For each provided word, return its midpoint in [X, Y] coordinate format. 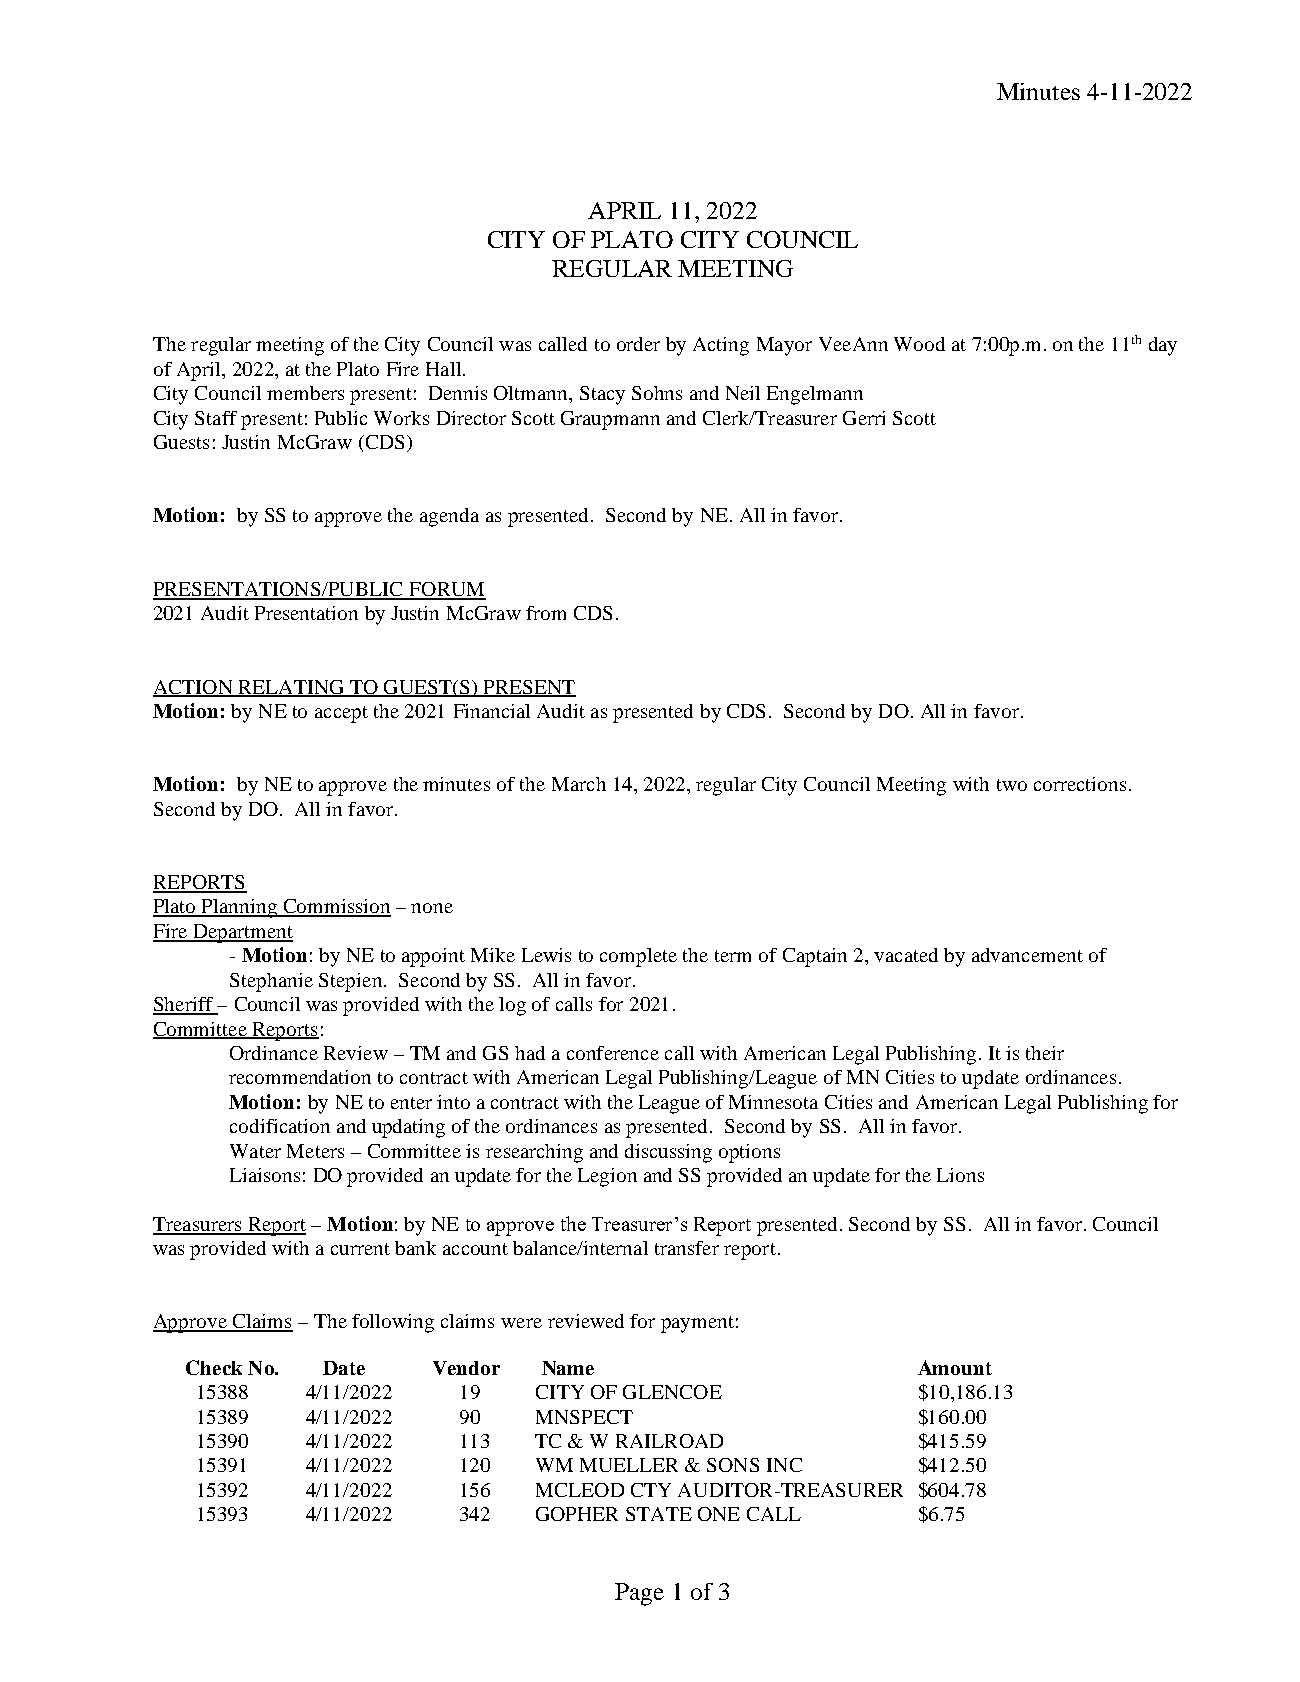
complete [638, 957]
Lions [960, 1175]
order [638, 344]
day [1163, 346]
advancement [1027, 955]
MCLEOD [580, 1490]
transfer [687, 1248]
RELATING [291, 688]
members [305, 393]
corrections [1080, 784]
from [546, 613]
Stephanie [271, 982]
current [360, 1249]
